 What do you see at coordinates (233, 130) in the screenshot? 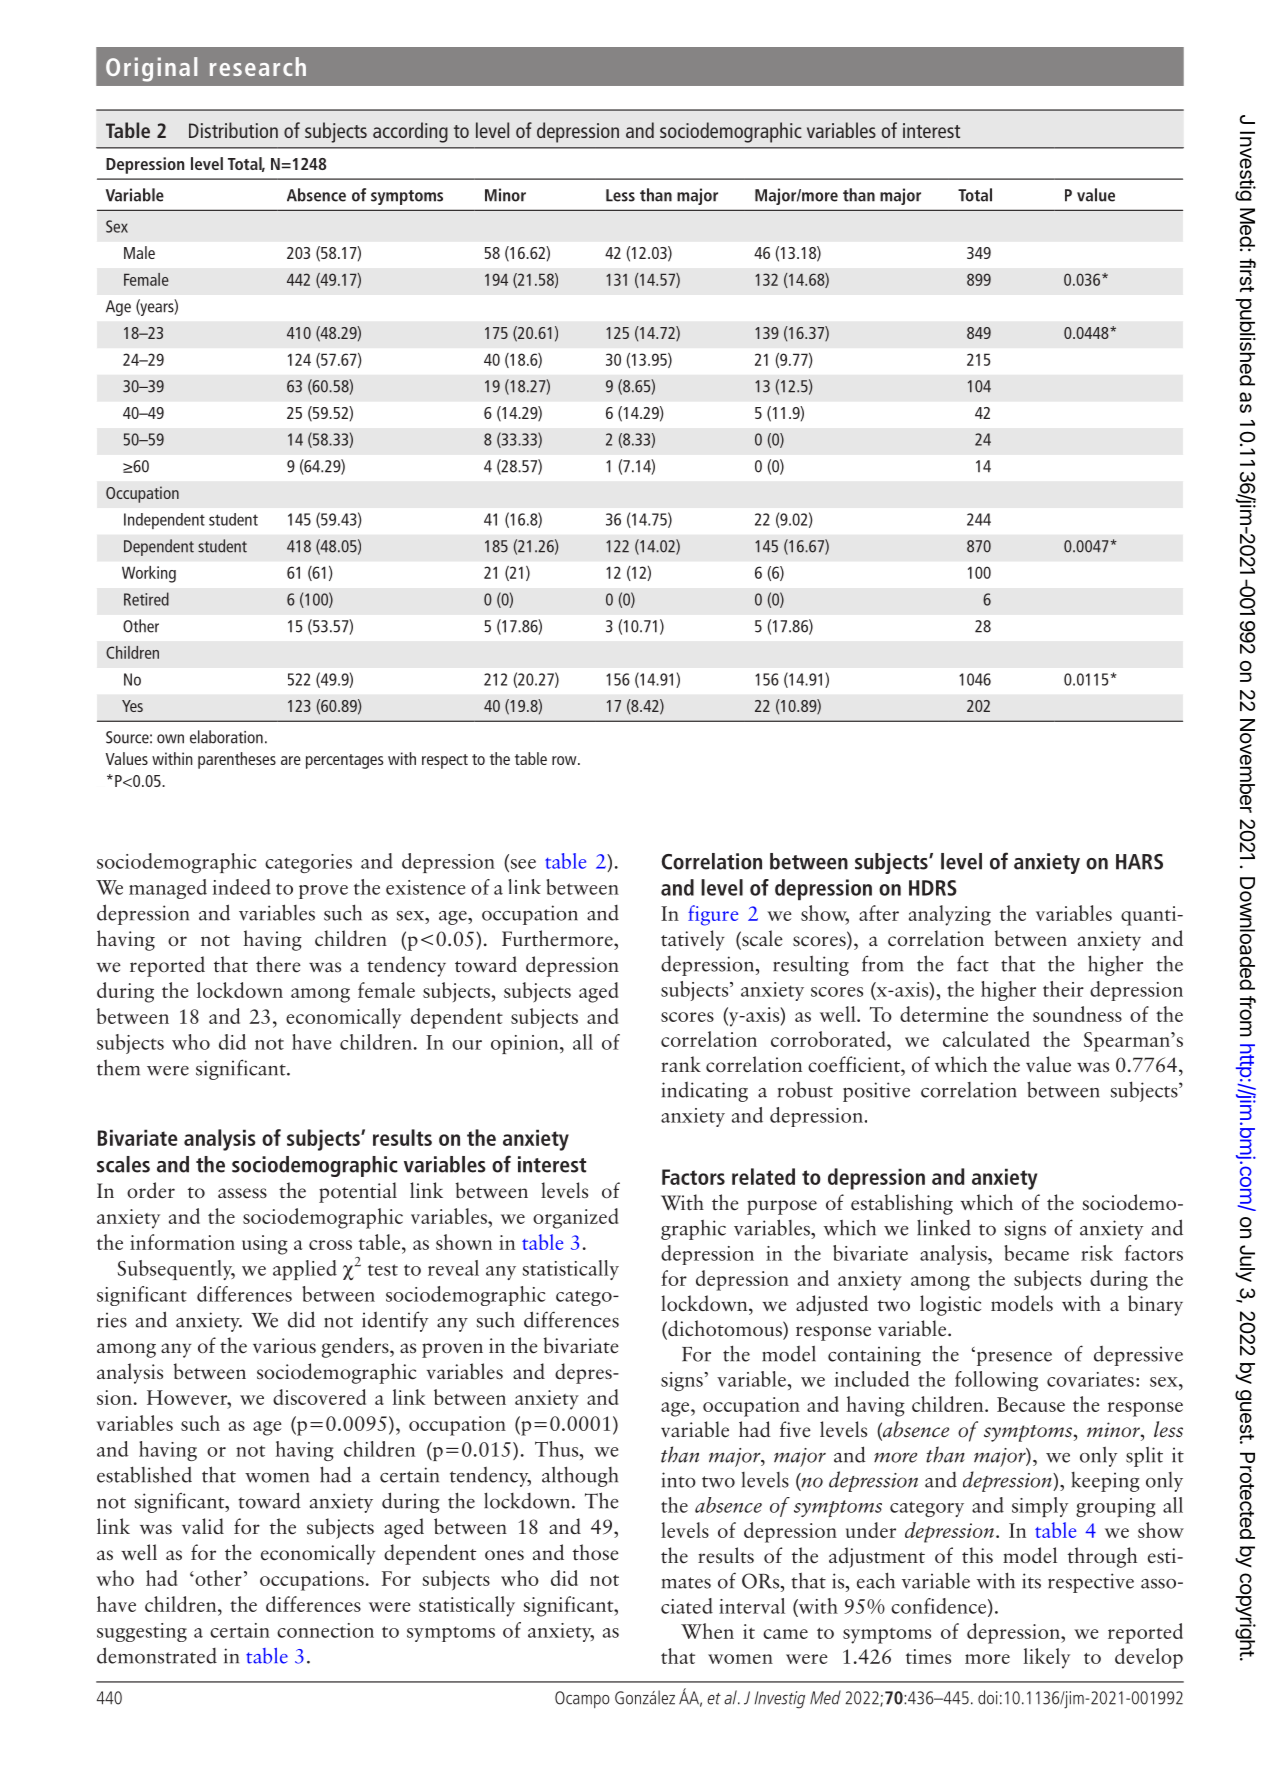
I see `Distribution` at bounding box center [233, 130].
